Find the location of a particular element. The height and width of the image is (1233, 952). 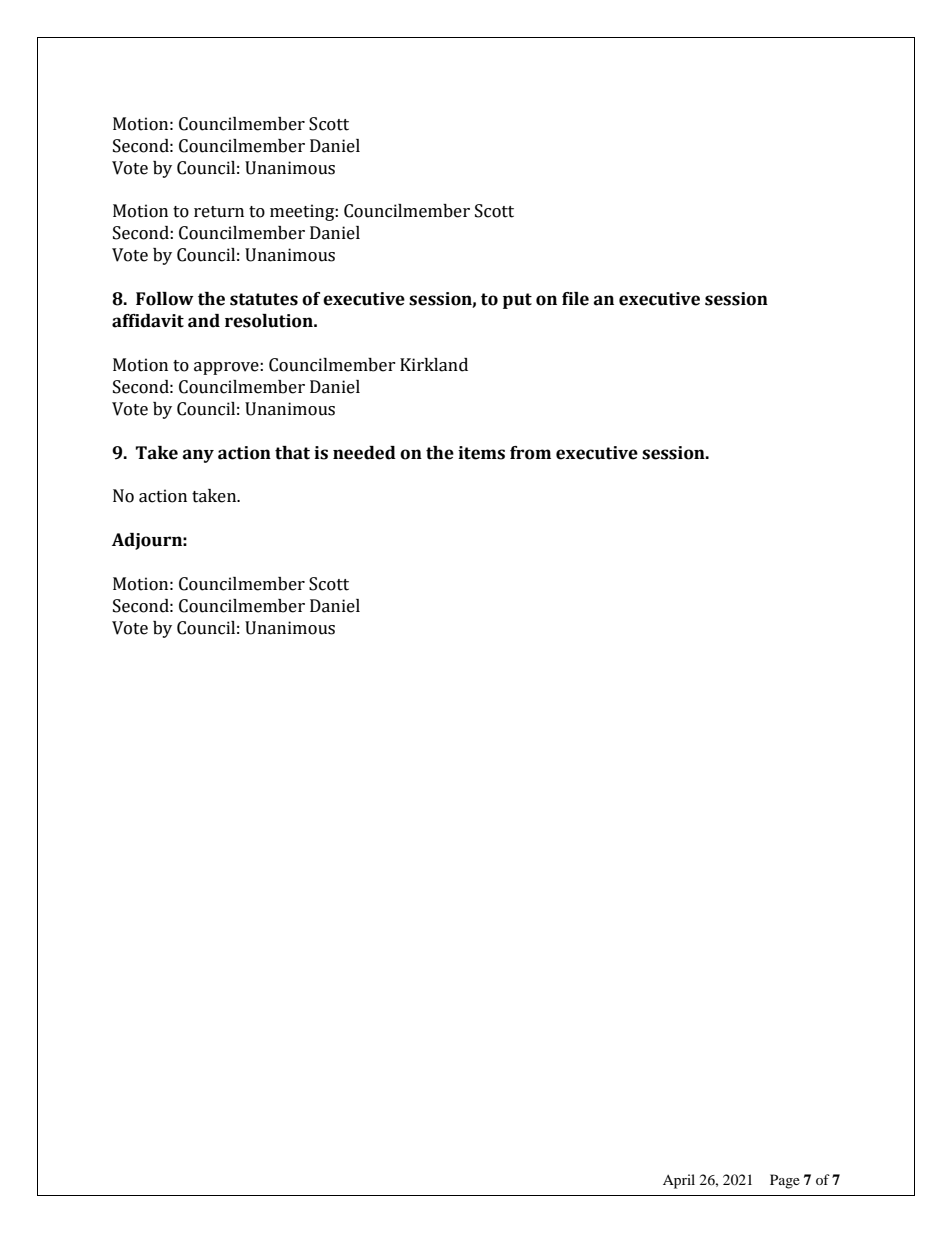

return is located at coordinates (219, 212).
